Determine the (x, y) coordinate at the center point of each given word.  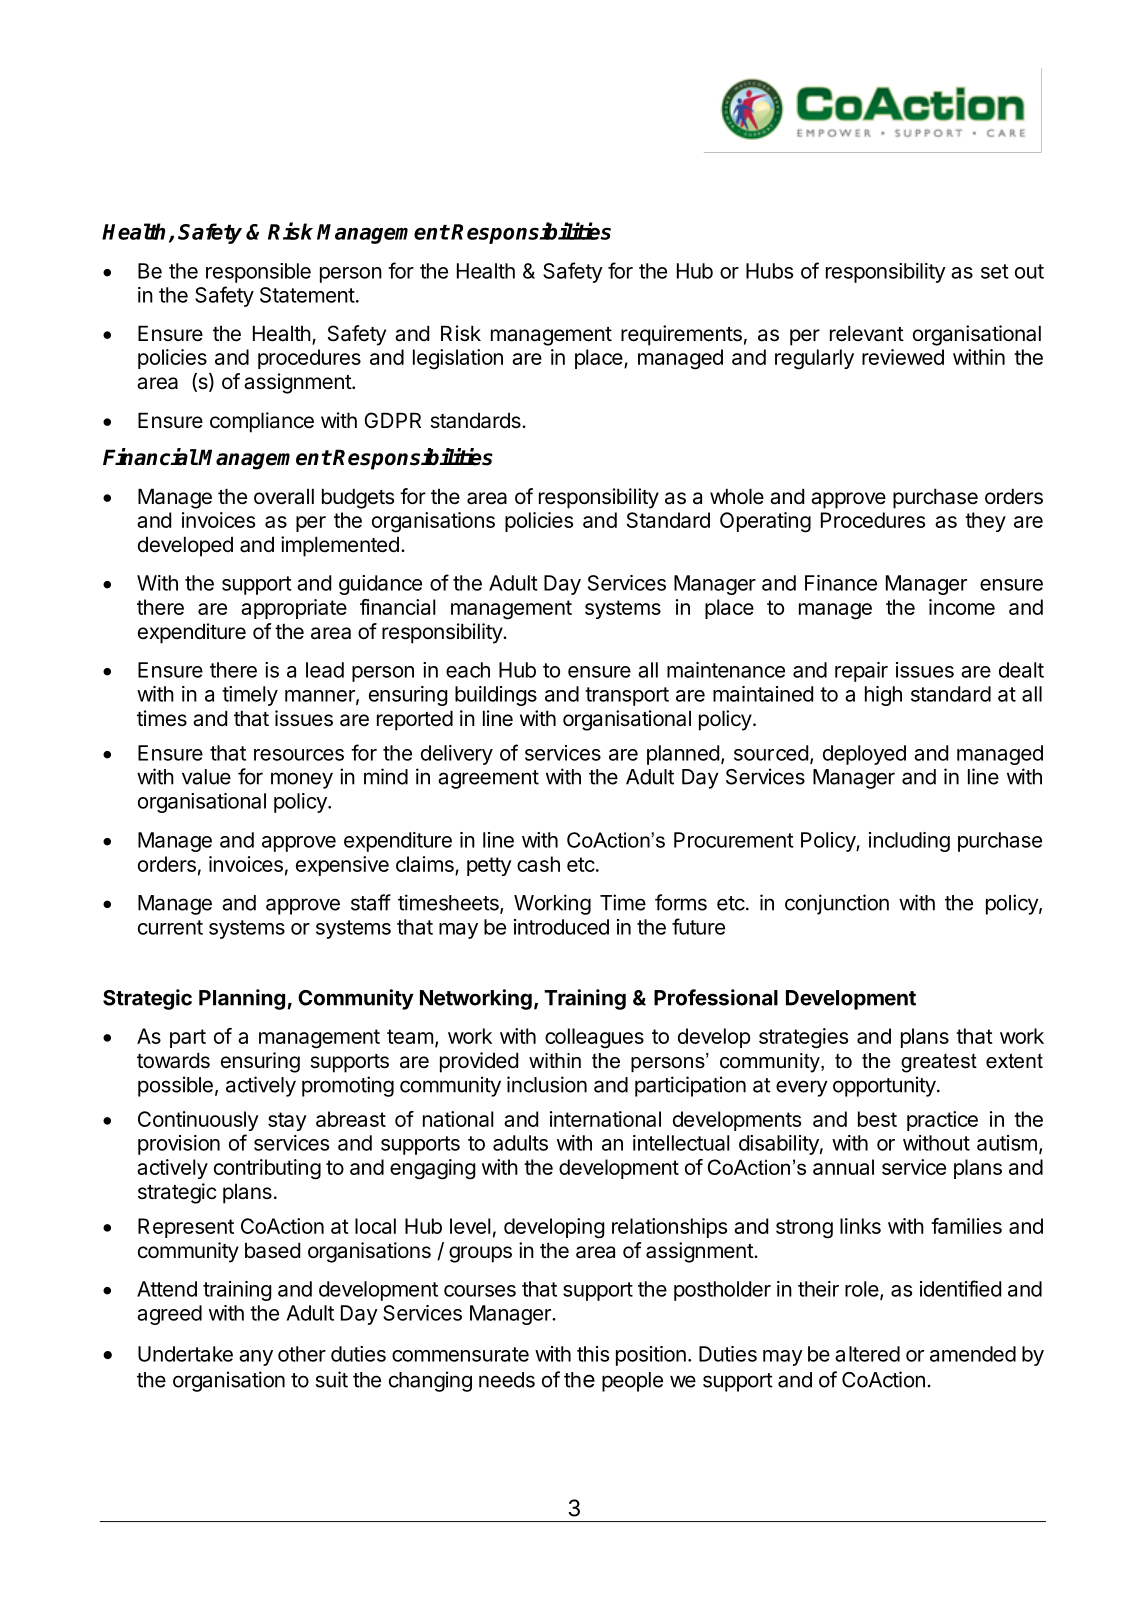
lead (325, 670)
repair (861, 672)
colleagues (594, 1038)
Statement (307, 295)
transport (627, 696)
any (256, 1358)
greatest (939, 1063)
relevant (867, 333)
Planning (242, 999)
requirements (681, 335)
